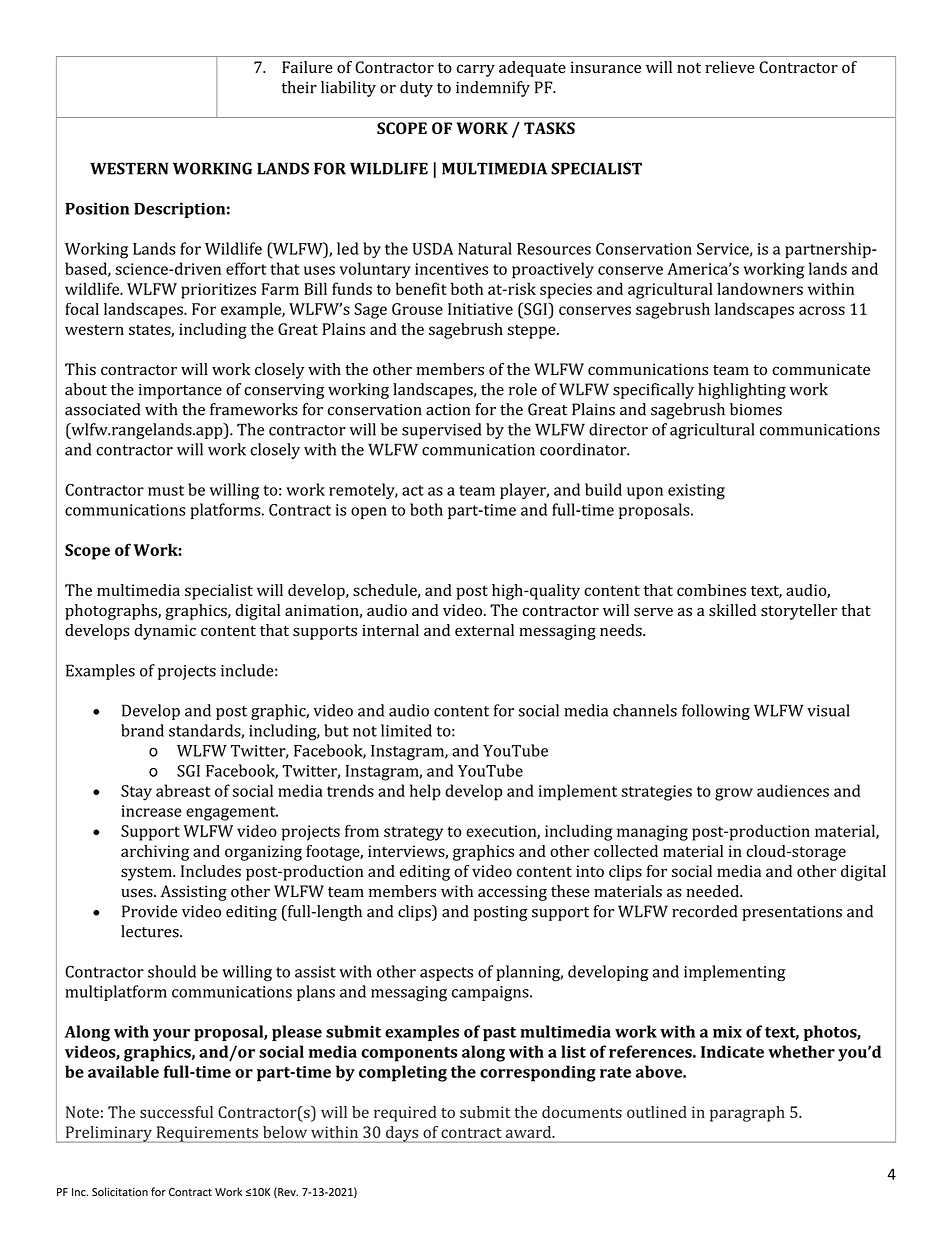 This screenshot has height=1233, width=952. Describe the element at coordinates (714, 891) in the screenshot. I see `needed` at that location.
